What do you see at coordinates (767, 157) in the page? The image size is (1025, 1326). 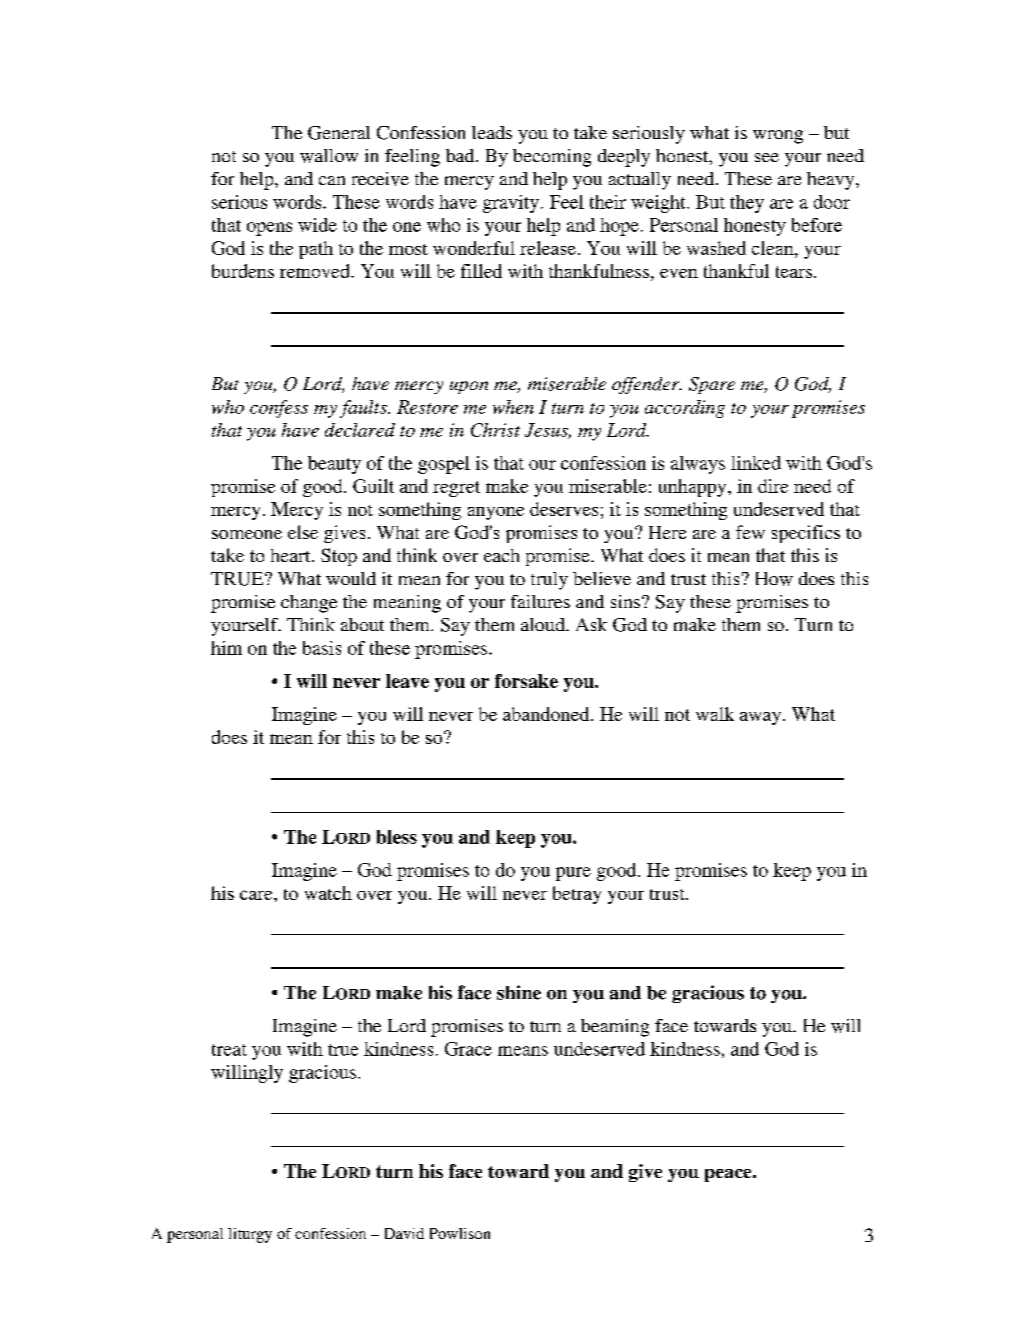 I see `see` at bounding box center [767, 157].
